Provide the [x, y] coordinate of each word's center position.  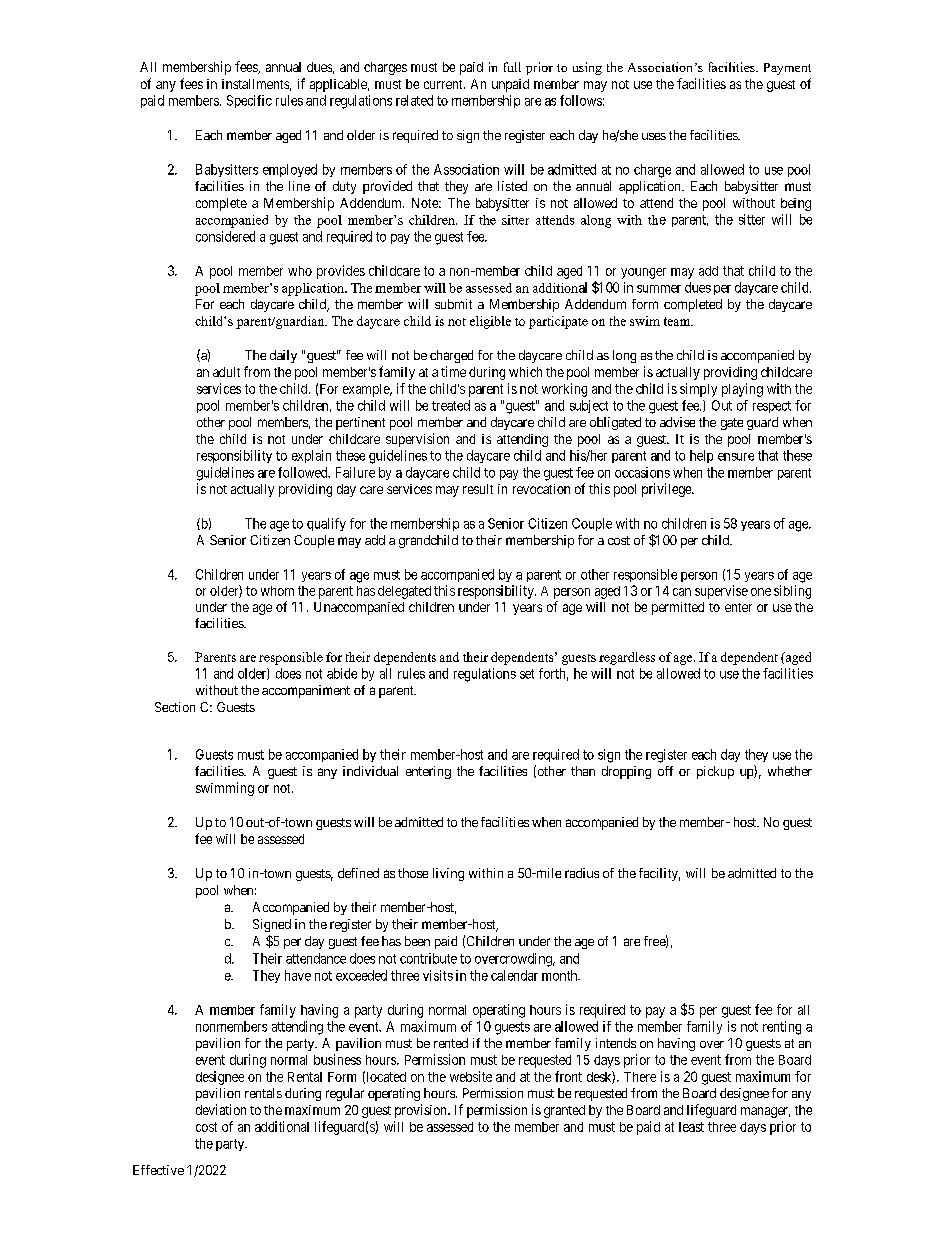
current [444, 84]
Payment [787, 69]
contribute [428, 958]
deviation [221, 1109]
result [478, 489]
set [527, 674]
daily [283, 356]
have [298, 975]
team [678, 321]
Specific [249, 101]
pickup [715, 772]
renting [782, 1028]
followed [304, 472]
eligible [490, 322]
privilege [667, 490]
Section [175, 707]
